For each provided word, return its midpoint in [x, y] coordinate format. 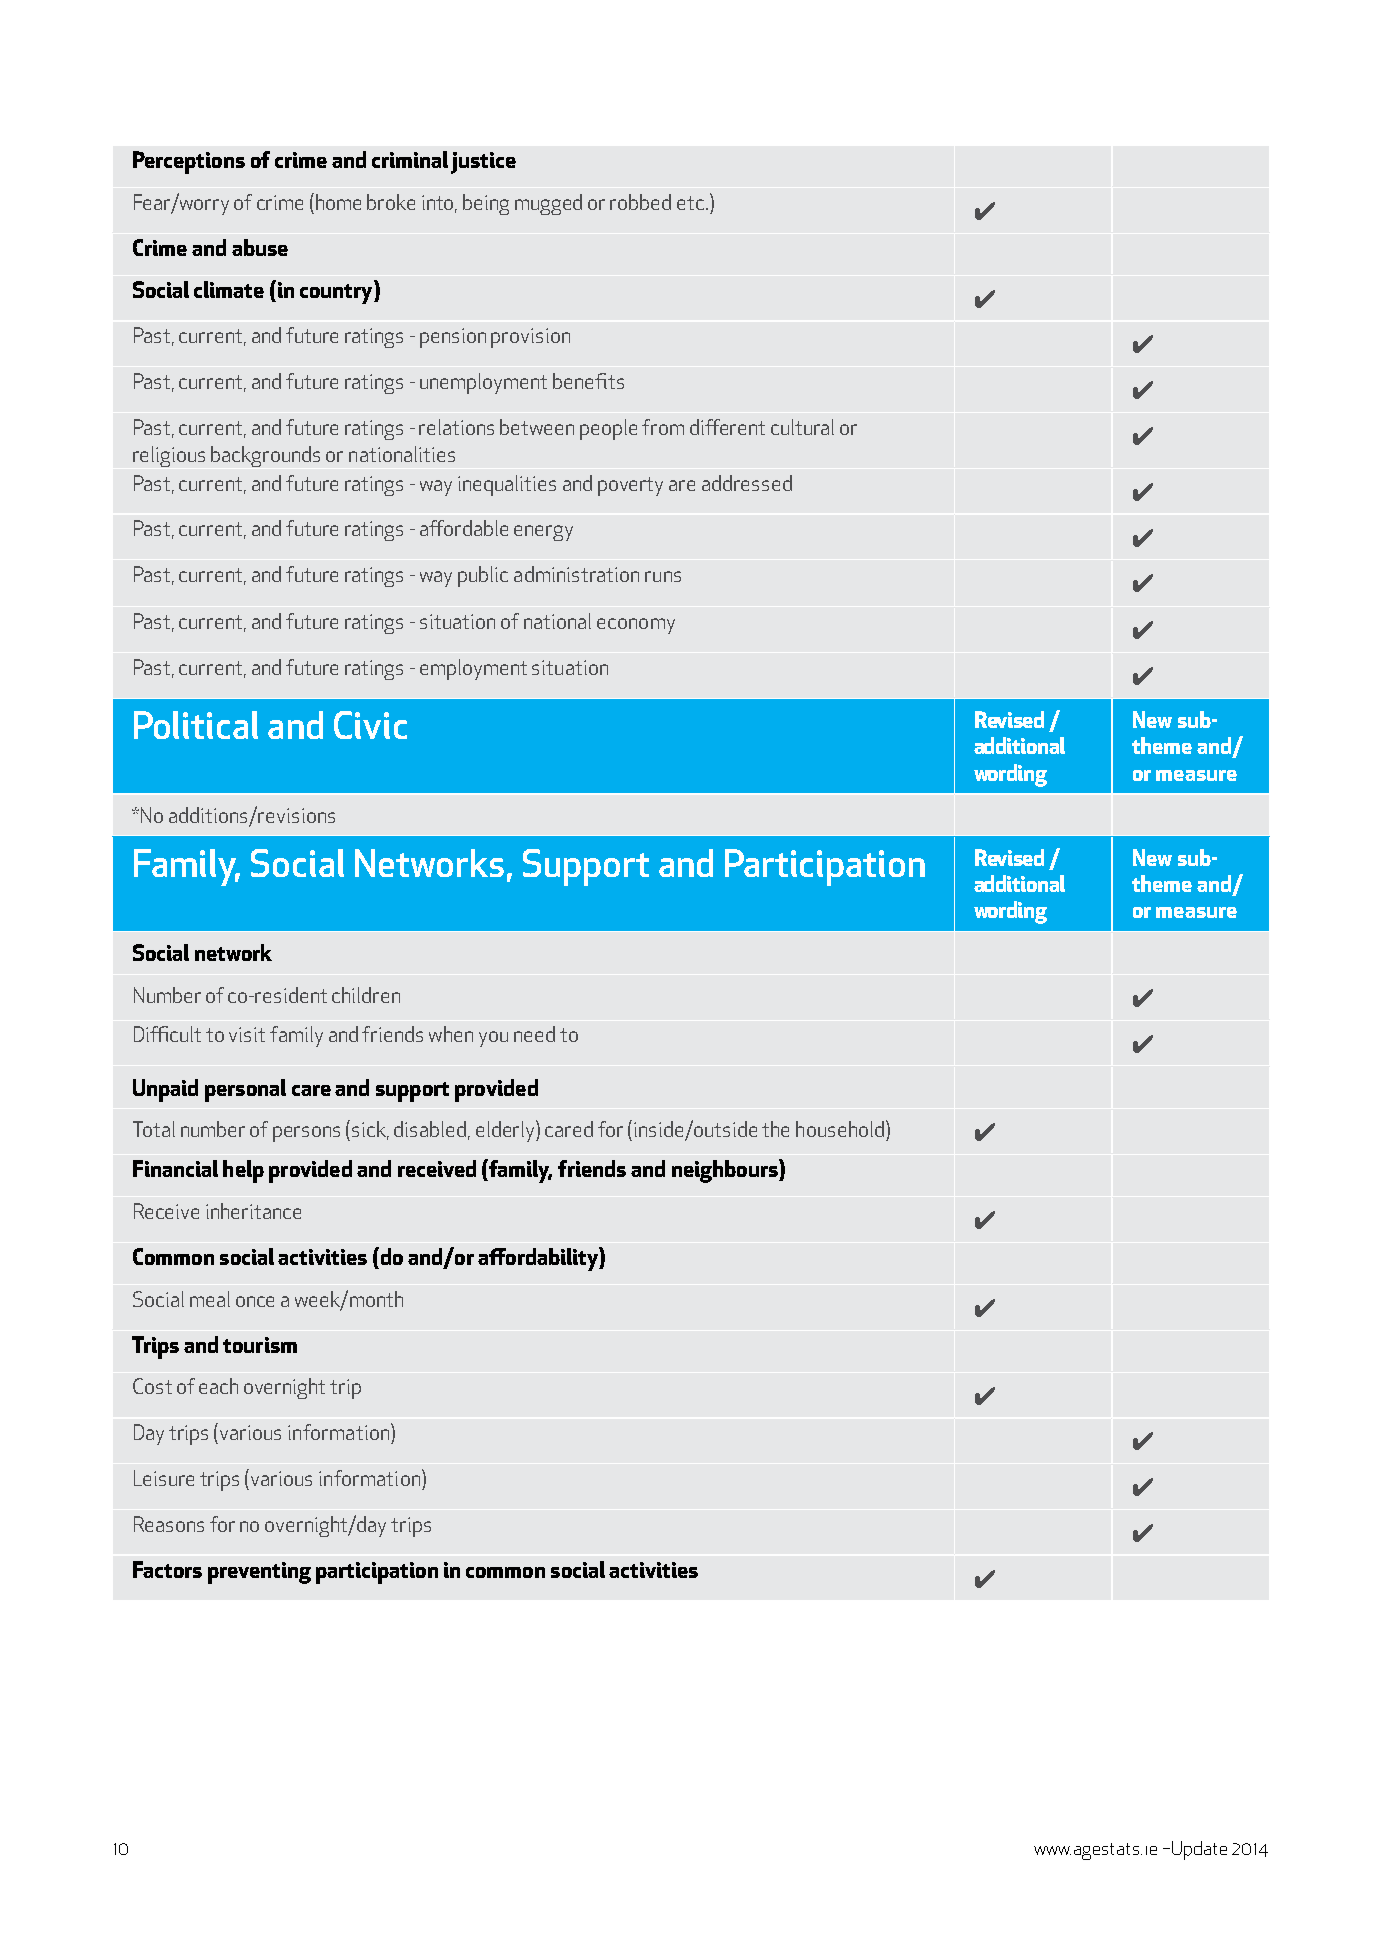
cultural [802, 427]
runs [663, 576]
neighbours [726, 1171]
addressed [747, 483]
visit [247, 1034]
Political [196, 725]
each [218, 1386]
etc [690, 203]
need [534, 1034]
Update [1199, 1850]
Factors [167, 1569]
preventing [259, 1573]
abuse [260, 247]
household [840, 1129]
